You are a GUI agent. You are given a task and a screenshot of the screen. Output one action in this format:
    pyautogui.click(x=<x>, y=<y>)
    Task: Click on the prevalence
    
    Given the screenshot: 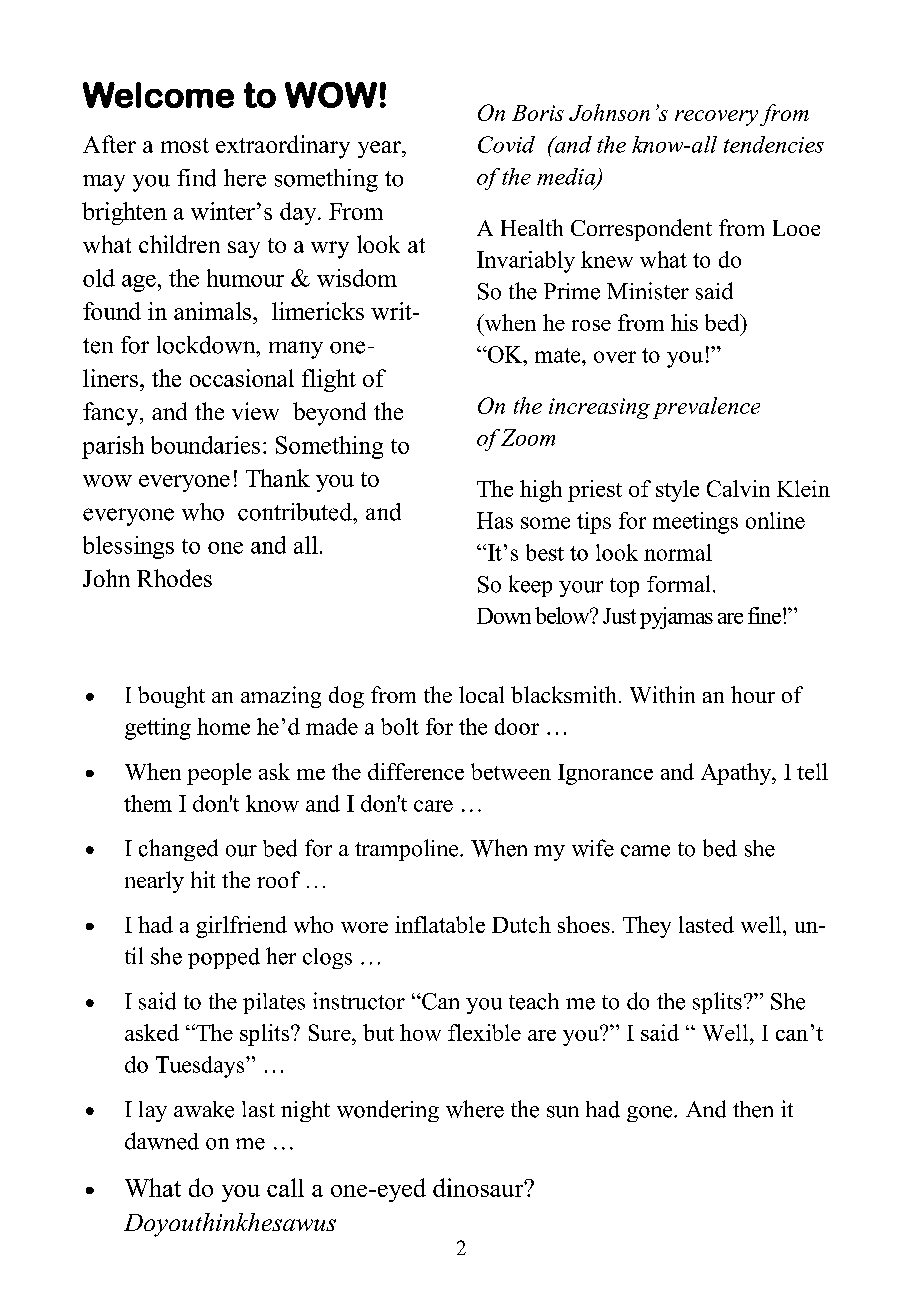 What is the action you would take?
    pyautogui.click(x=706, y=408)
